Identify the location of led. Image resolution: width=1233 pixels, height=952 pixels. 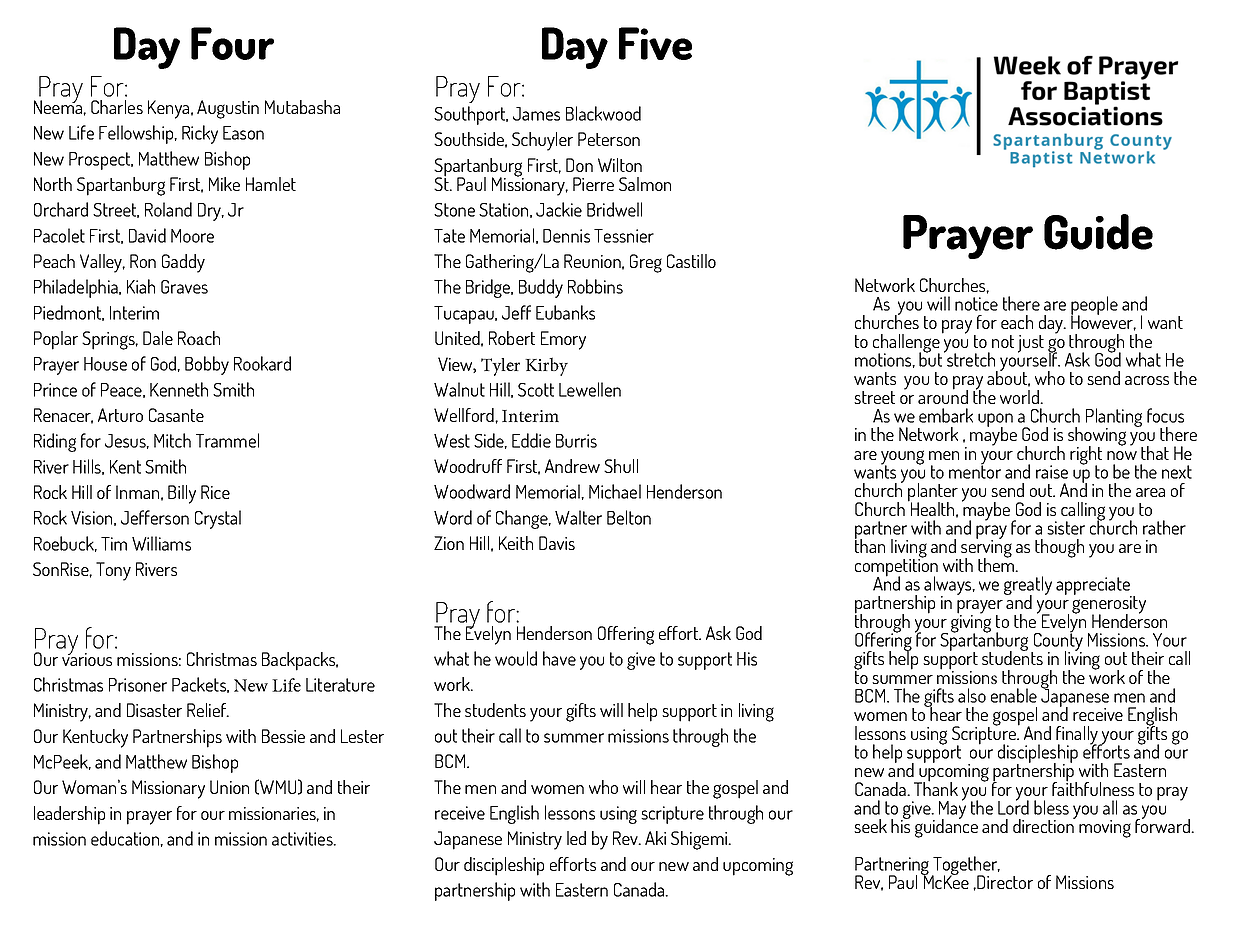
(576, 838).
